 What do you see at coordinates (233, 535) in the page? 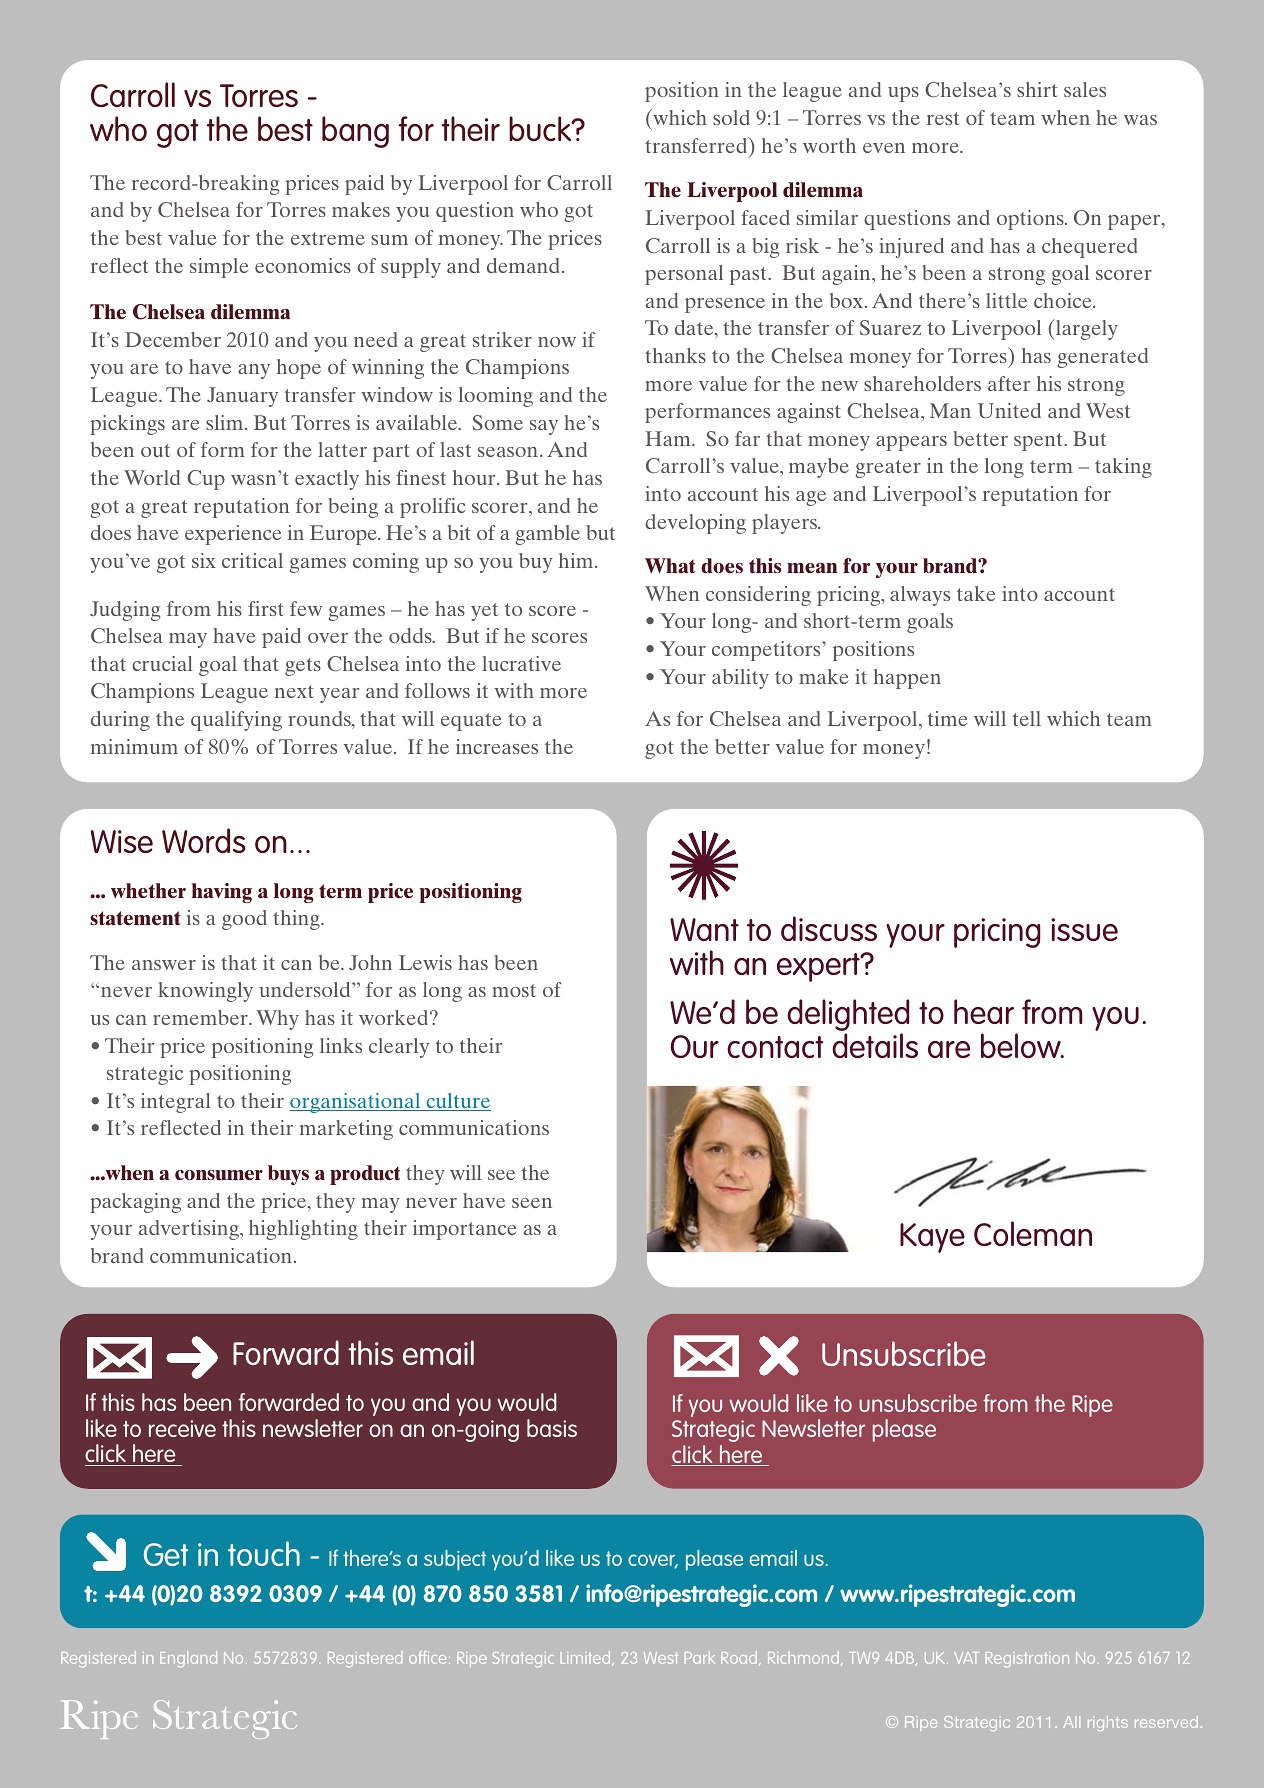
I see `experience` at bounding box center [233, 535].
